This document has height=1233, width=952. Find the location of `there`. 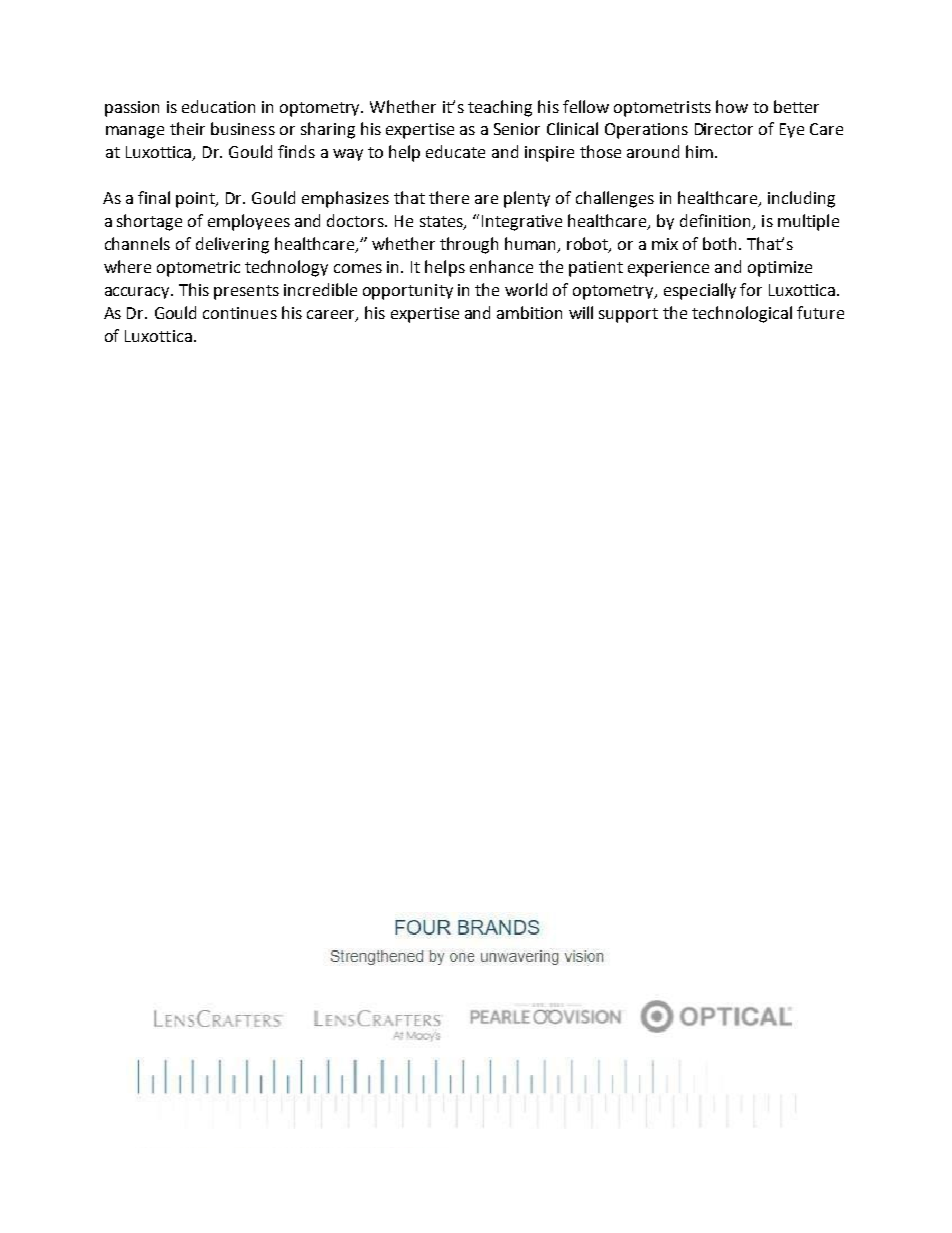

there is located at coordinates (449, 197).
